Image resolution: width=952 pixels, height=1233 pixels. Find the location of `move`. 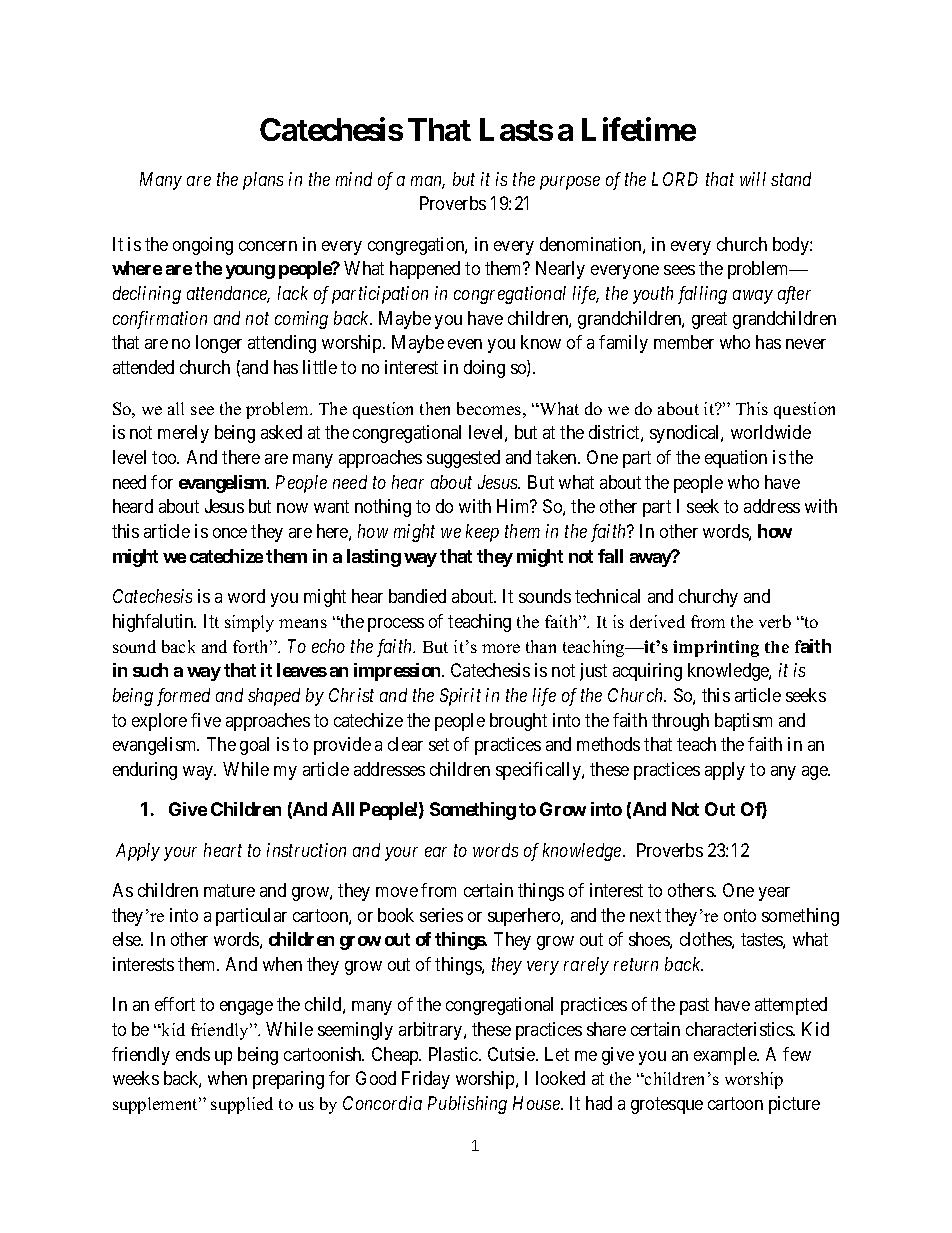

move is located at coordinates (397, 892).
